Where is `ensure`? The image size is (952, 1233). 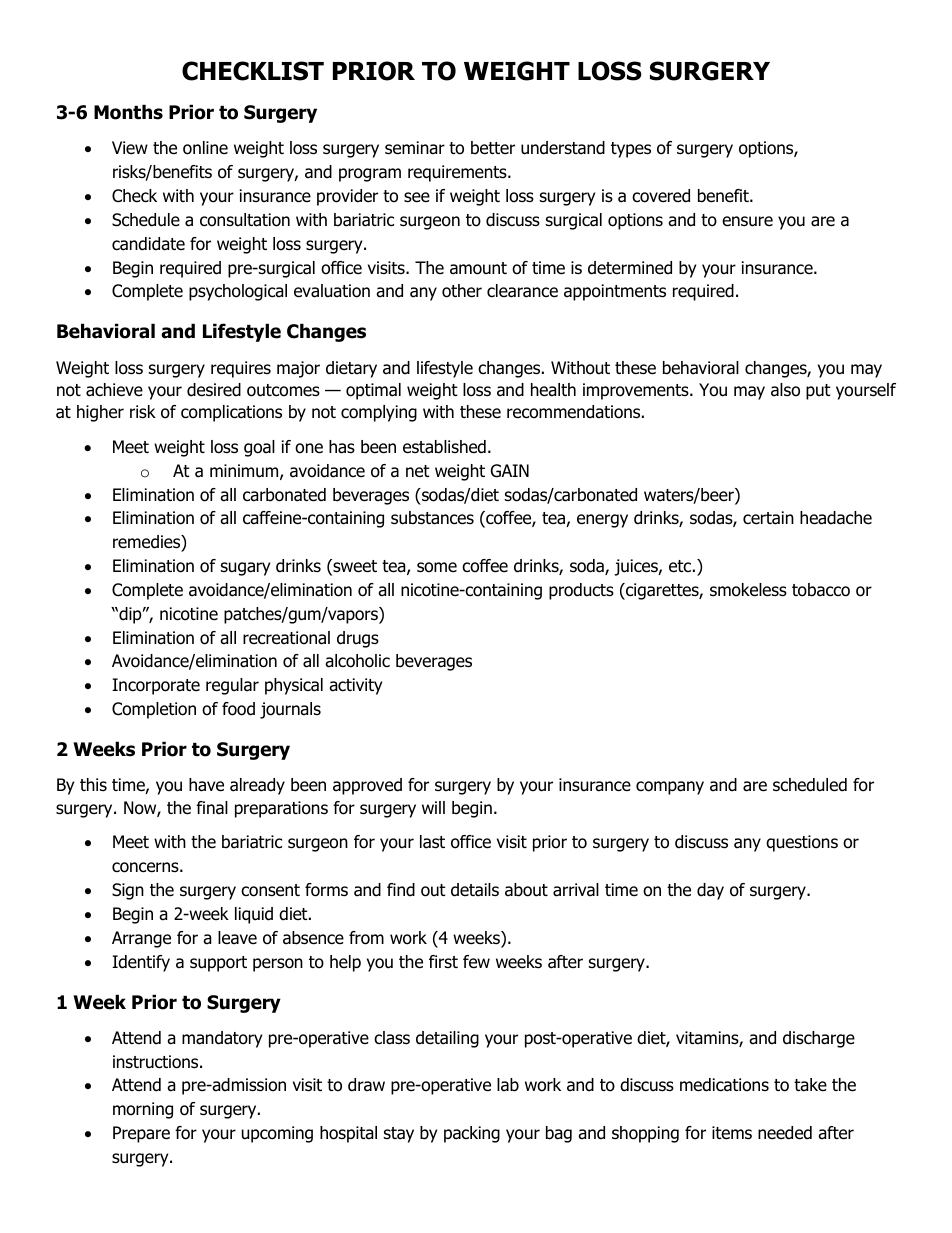
ensure is located at coordinates (747, 221).
